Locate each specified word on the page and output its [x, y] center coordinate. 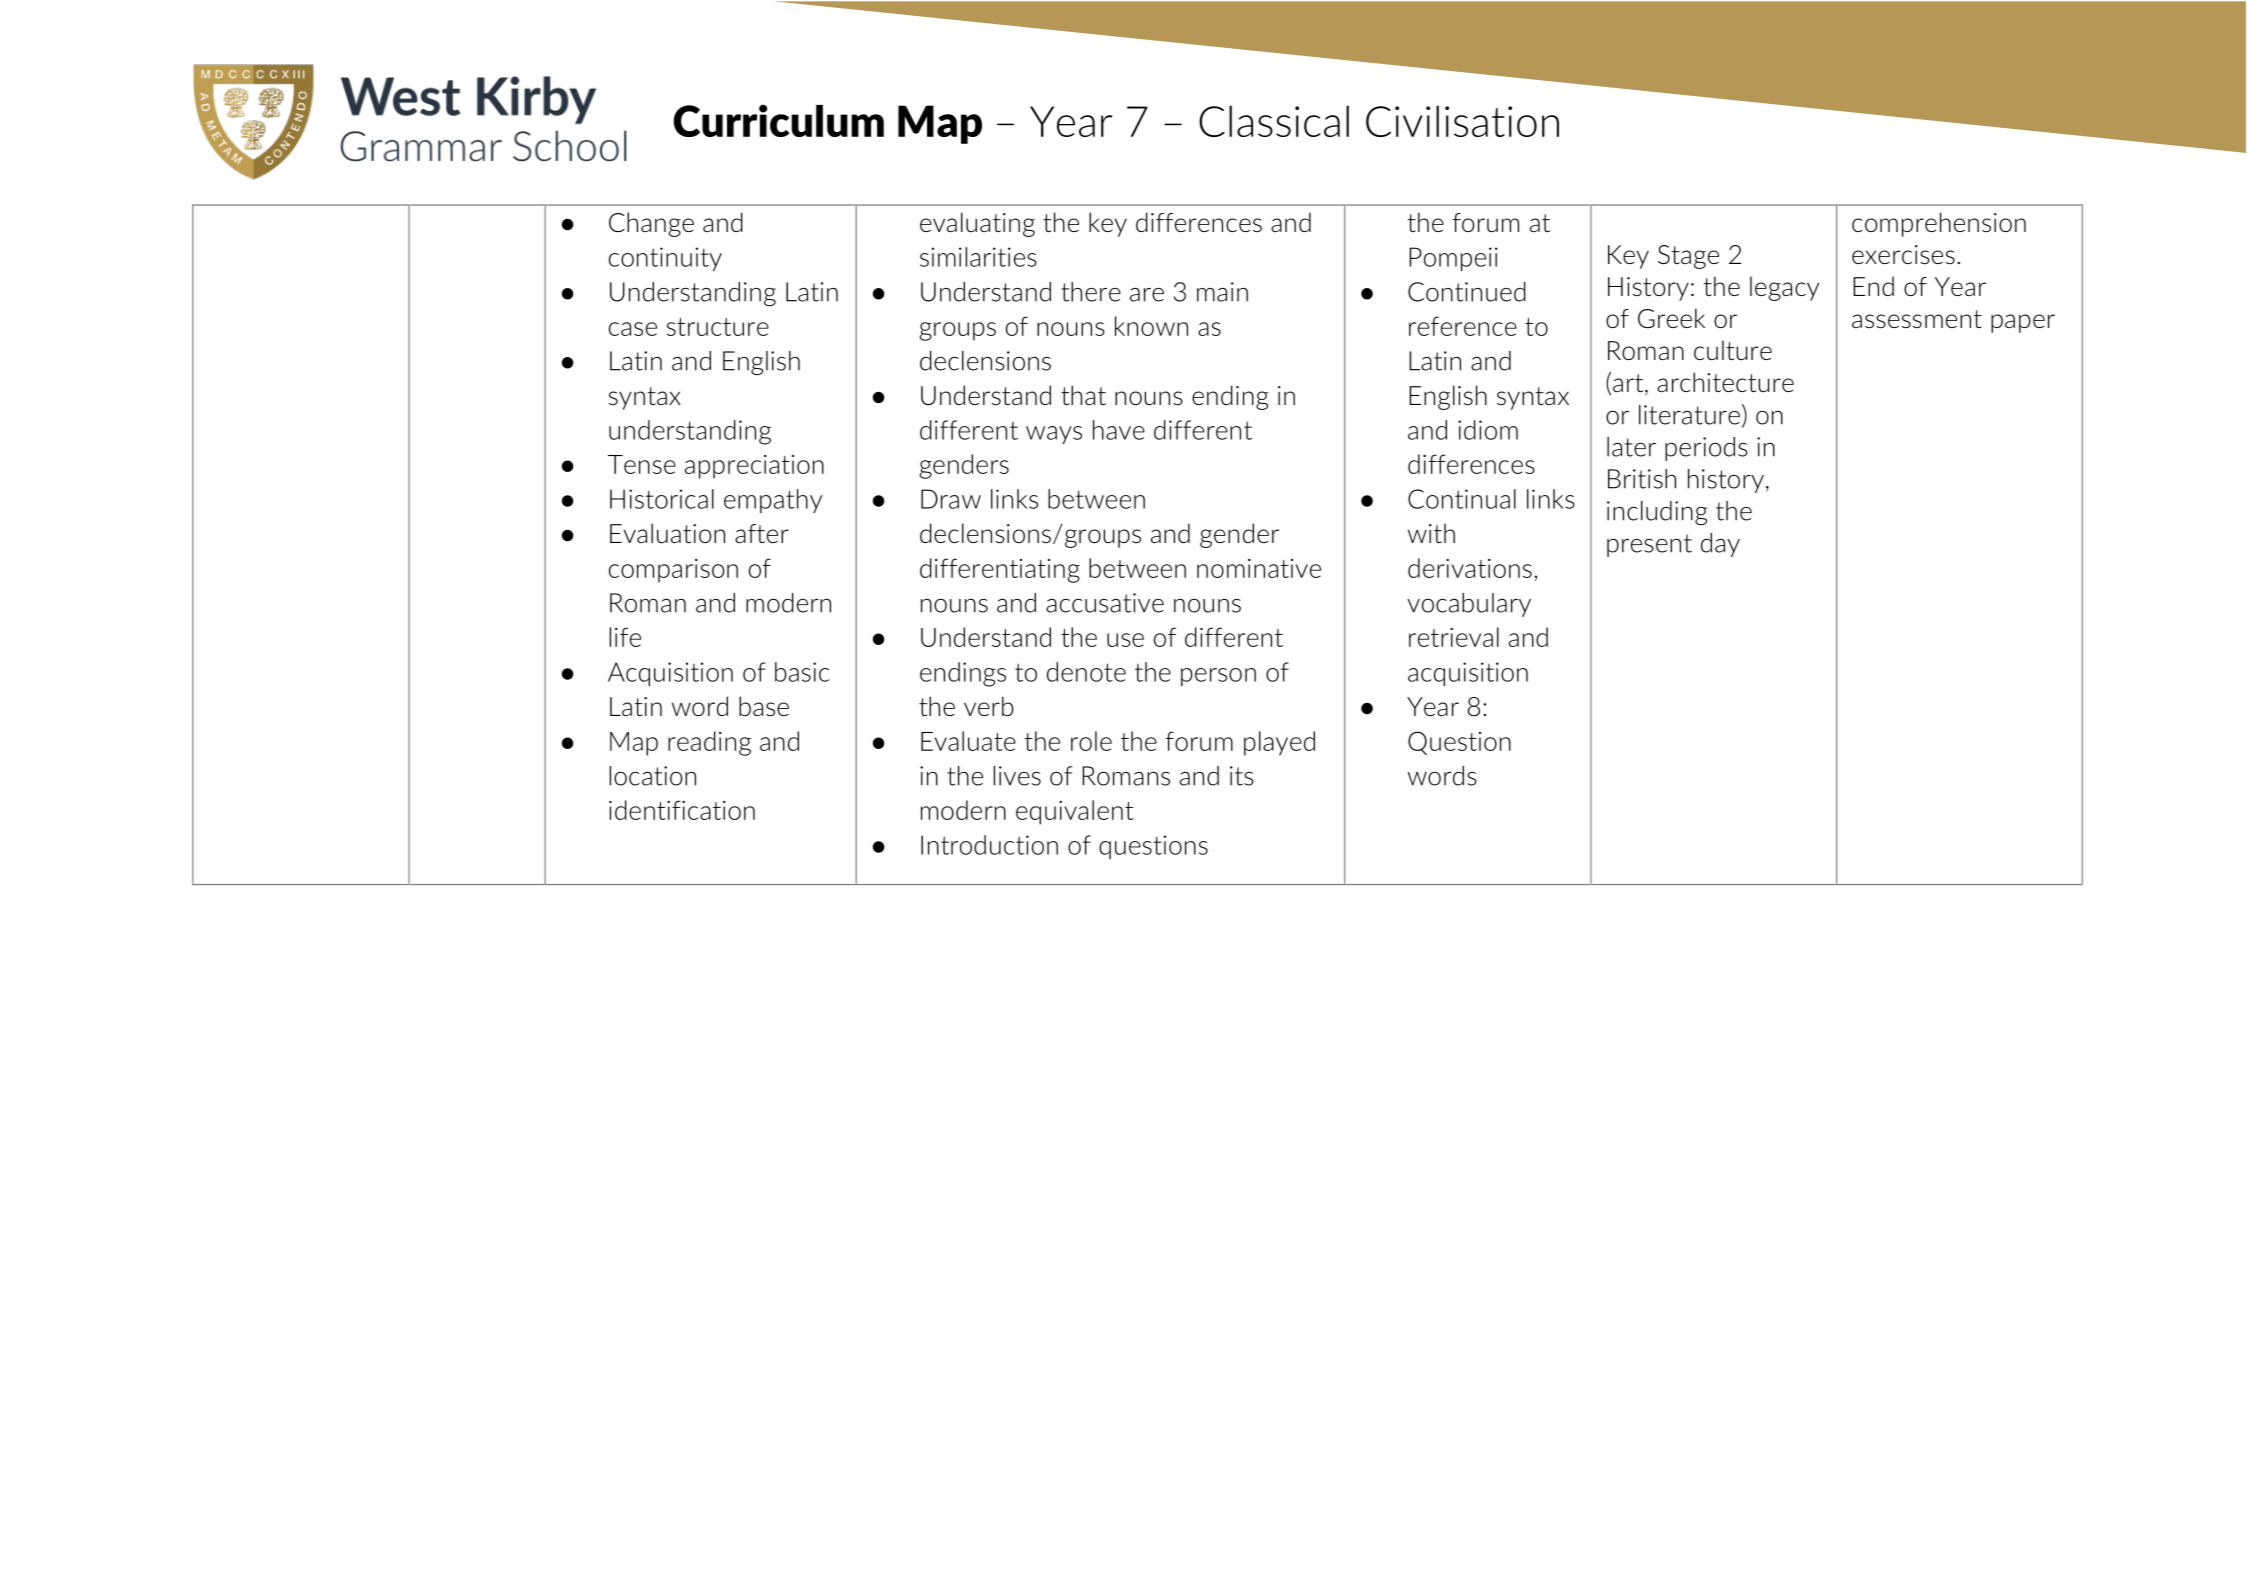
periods [1706, 449]
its [1242, 776]
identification [682, 810]
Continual [1462, 499]
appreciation [754, 467]
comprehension [1939, 224]
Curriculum [778, 120]
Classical [1274, 121]
